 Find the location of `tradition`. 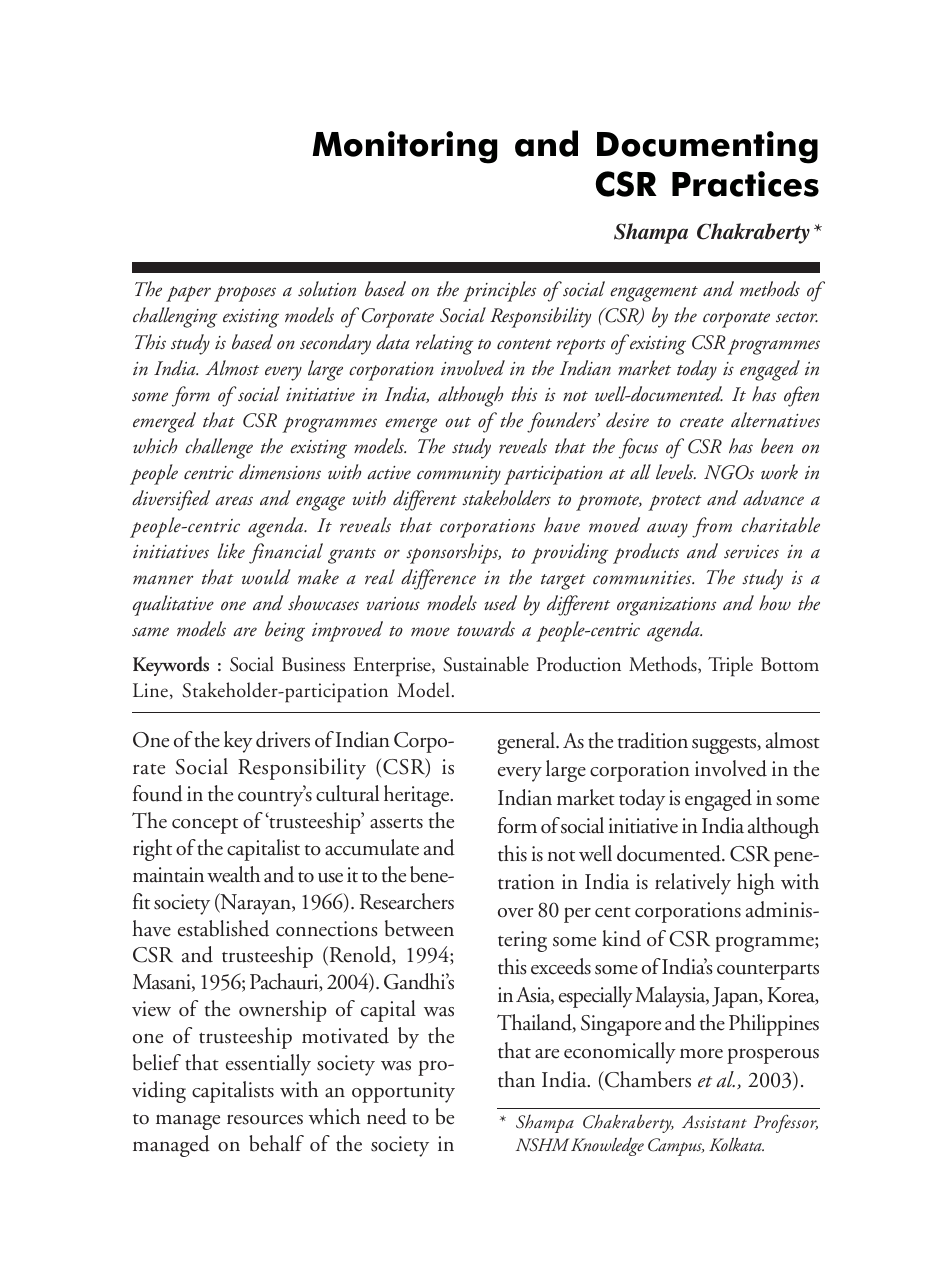

tradition is located at coordinates (653, 740).
